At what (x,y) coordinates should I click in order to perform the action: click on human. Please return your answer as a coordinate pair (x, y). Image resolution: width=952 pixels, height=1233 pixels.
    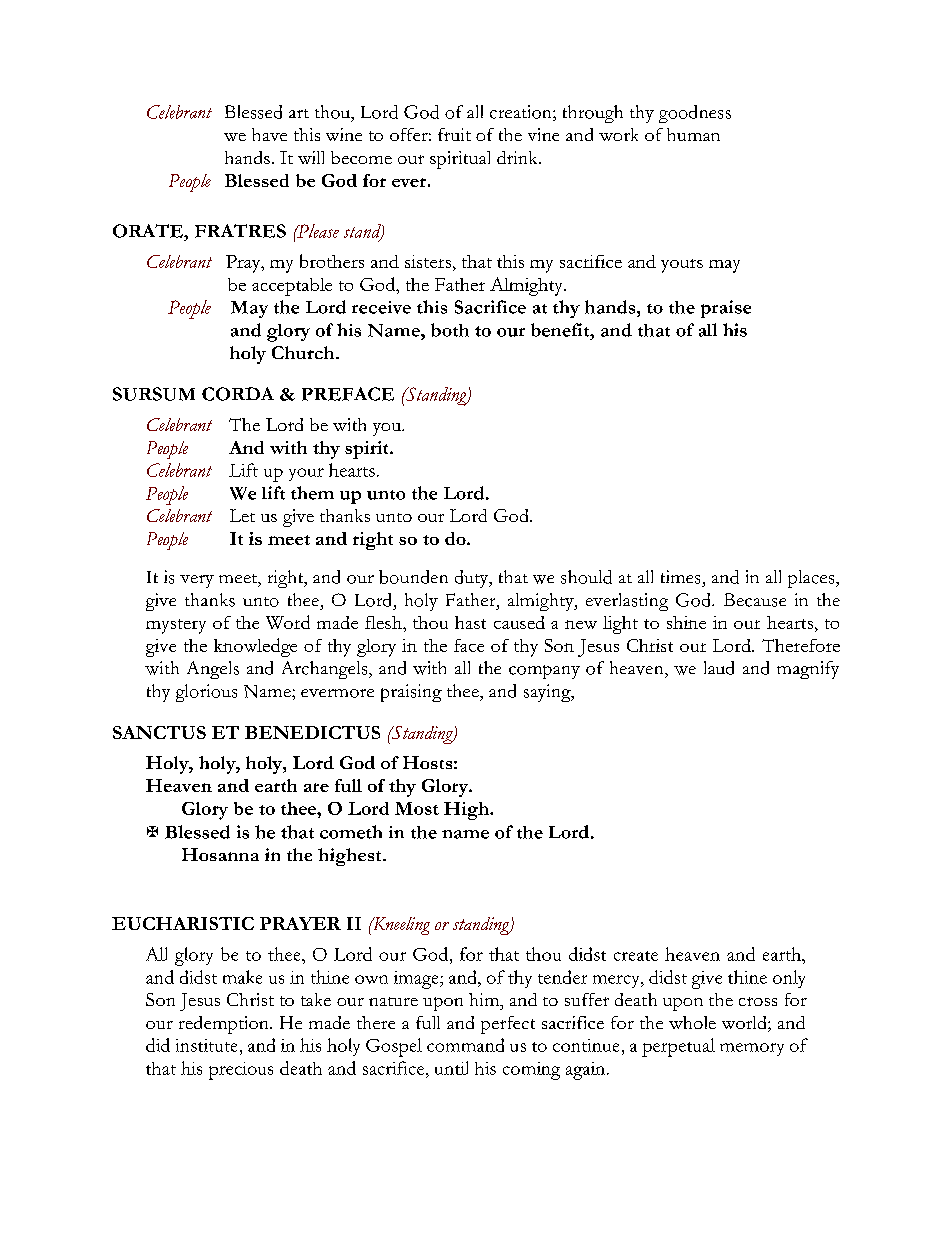
    Looking at the image, I should click on (693, 134).
